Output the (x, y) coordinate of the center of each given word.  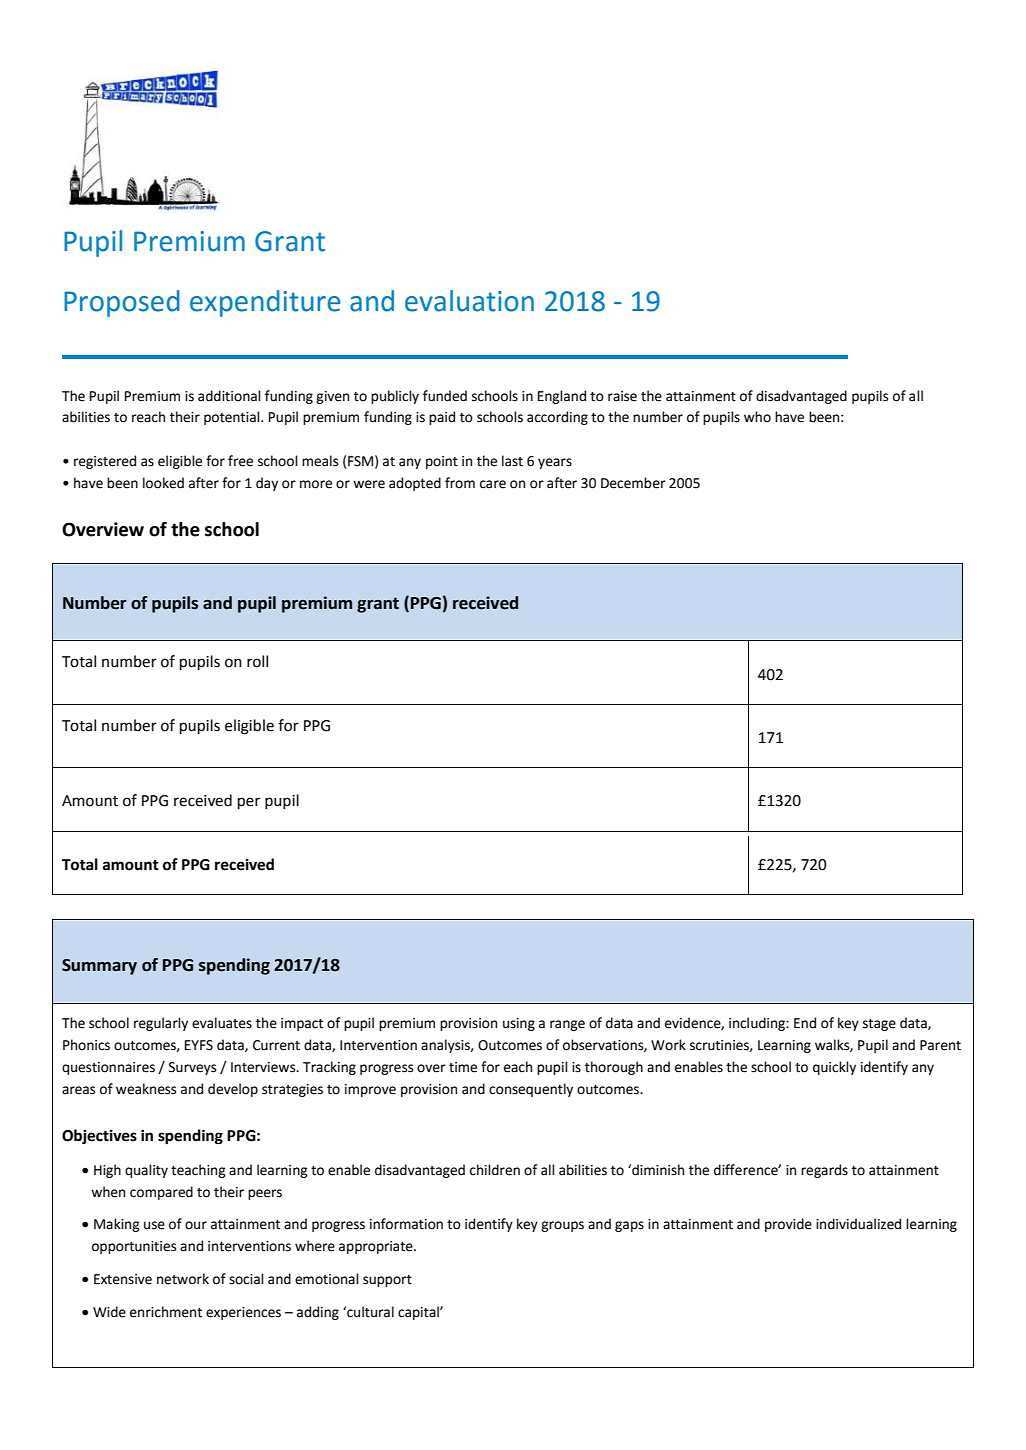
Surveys (192, 1068)
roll (257, 661)
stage (879, 1025)
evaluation (469, 301)
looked (163, 483)
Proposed (122, 303)
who (757, 417)
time (463, 1067)
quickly (834, 1068)
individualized (858, 1224)
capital (419, 1313)
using (519, 1024)
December (633, 483)
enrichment (166, 1312)
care (493, 484)
